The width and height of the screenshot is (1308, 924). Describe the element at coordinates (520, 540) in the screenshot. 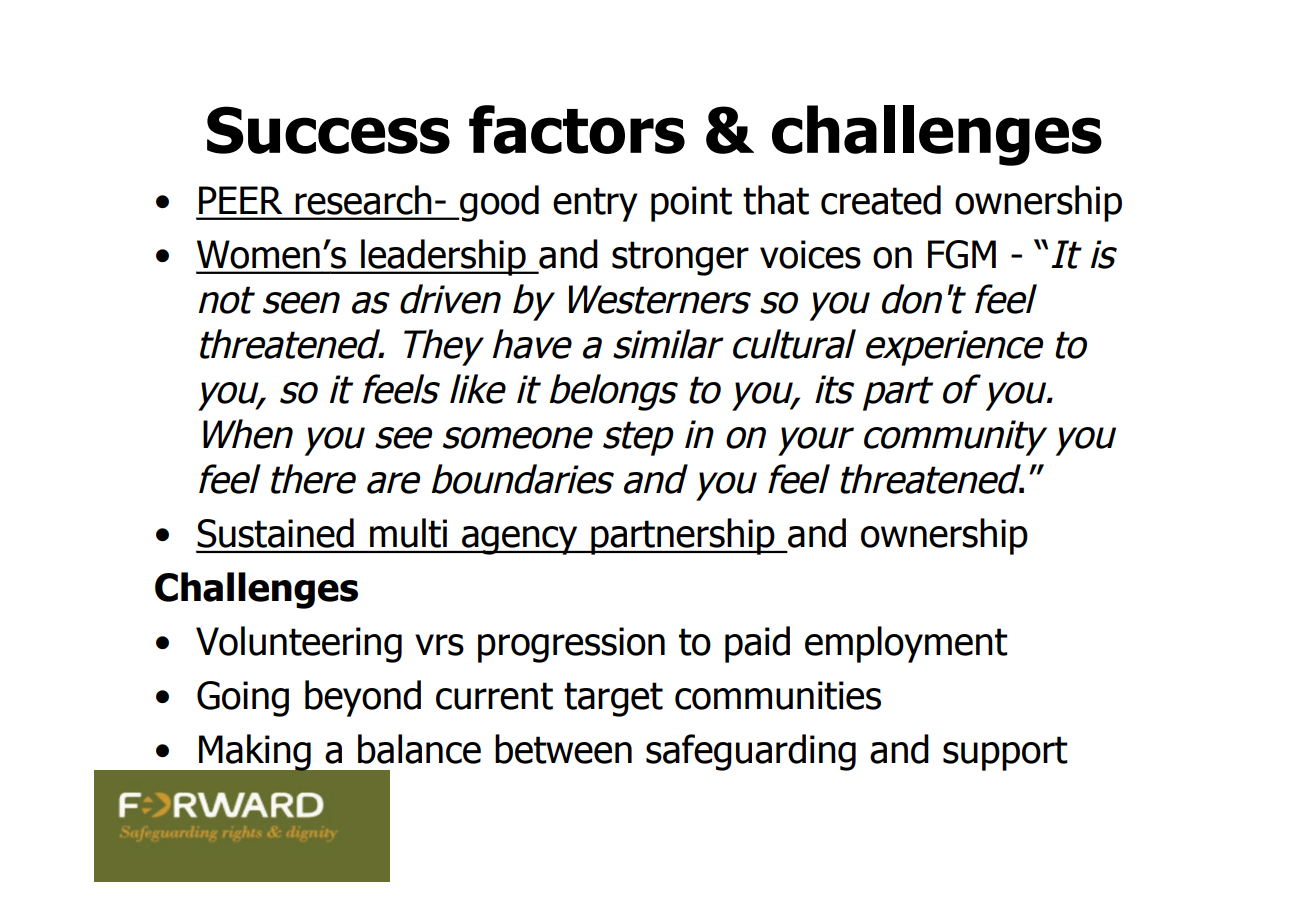

I see `agency` at that location.
